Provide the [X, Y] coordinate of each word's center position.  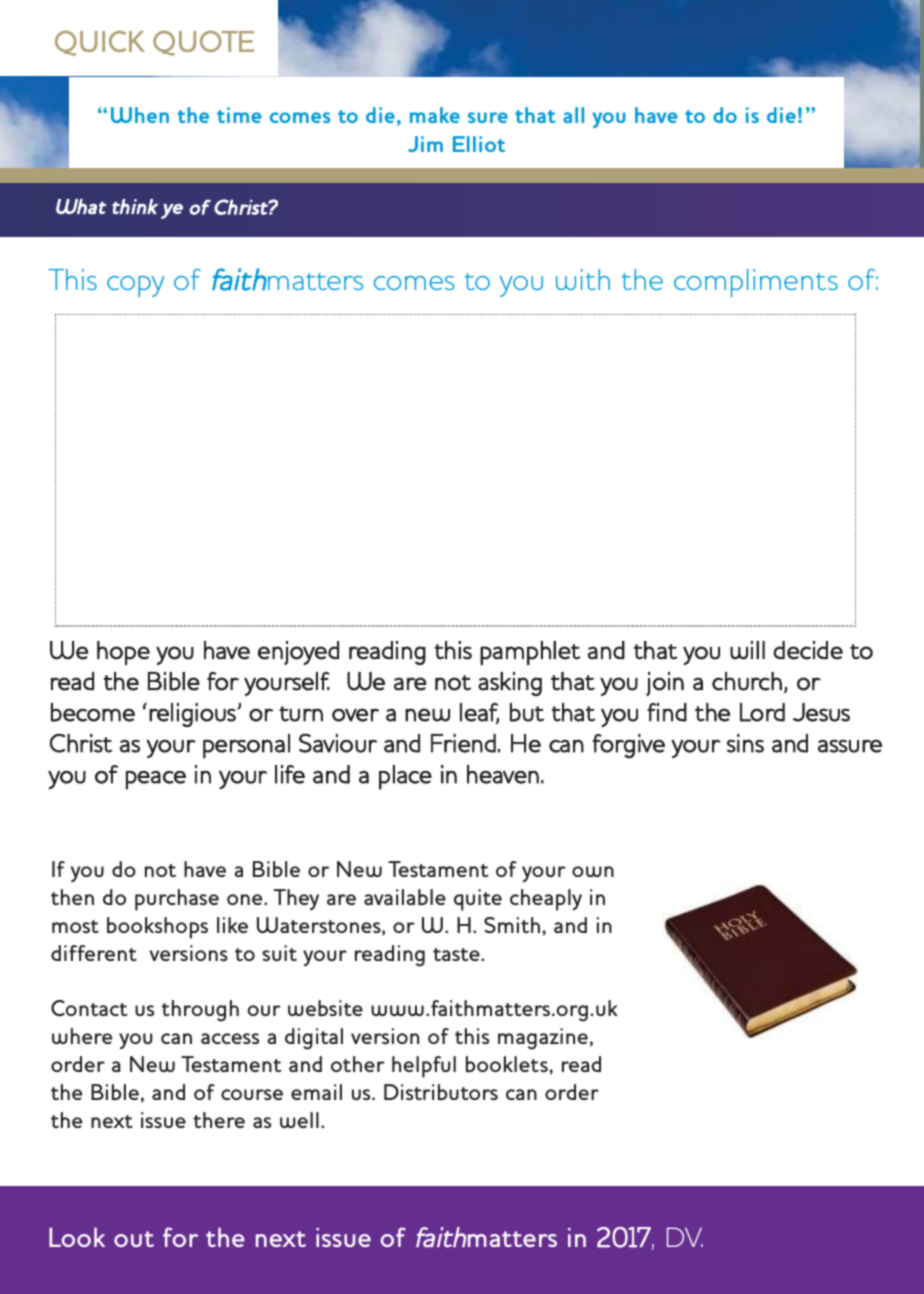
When [140, 115]
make [435, 115]
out [134, 1239]
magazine [543, 1039]
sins [745, 743]
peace [156, 780]
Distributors [441, 1092]
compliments [756, 283]
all [573, 115]
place [405, 777]
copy [136, 286]
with [583, 279]
